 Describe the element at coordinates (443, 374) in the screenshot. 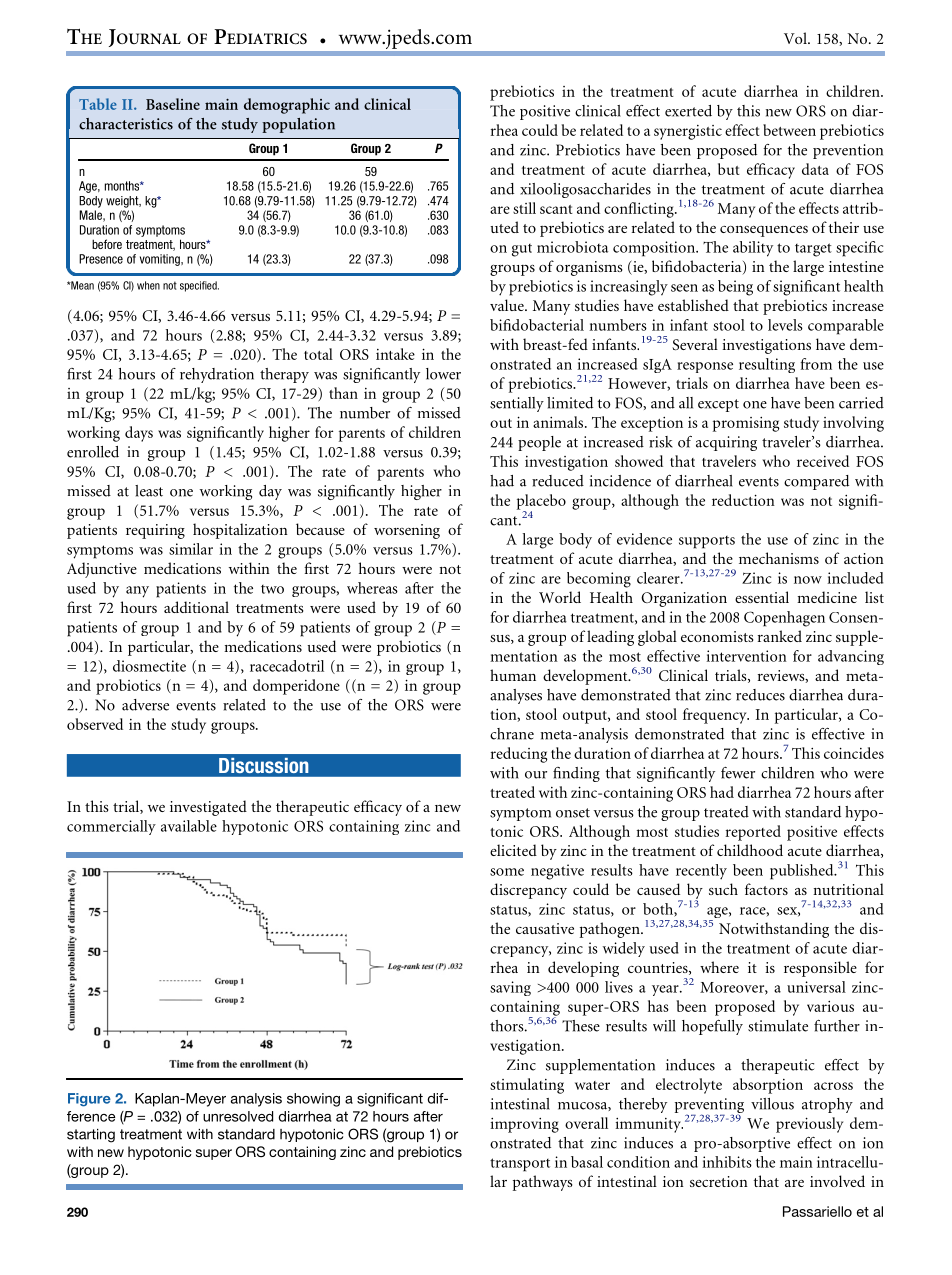

I see `lower` at that location.
